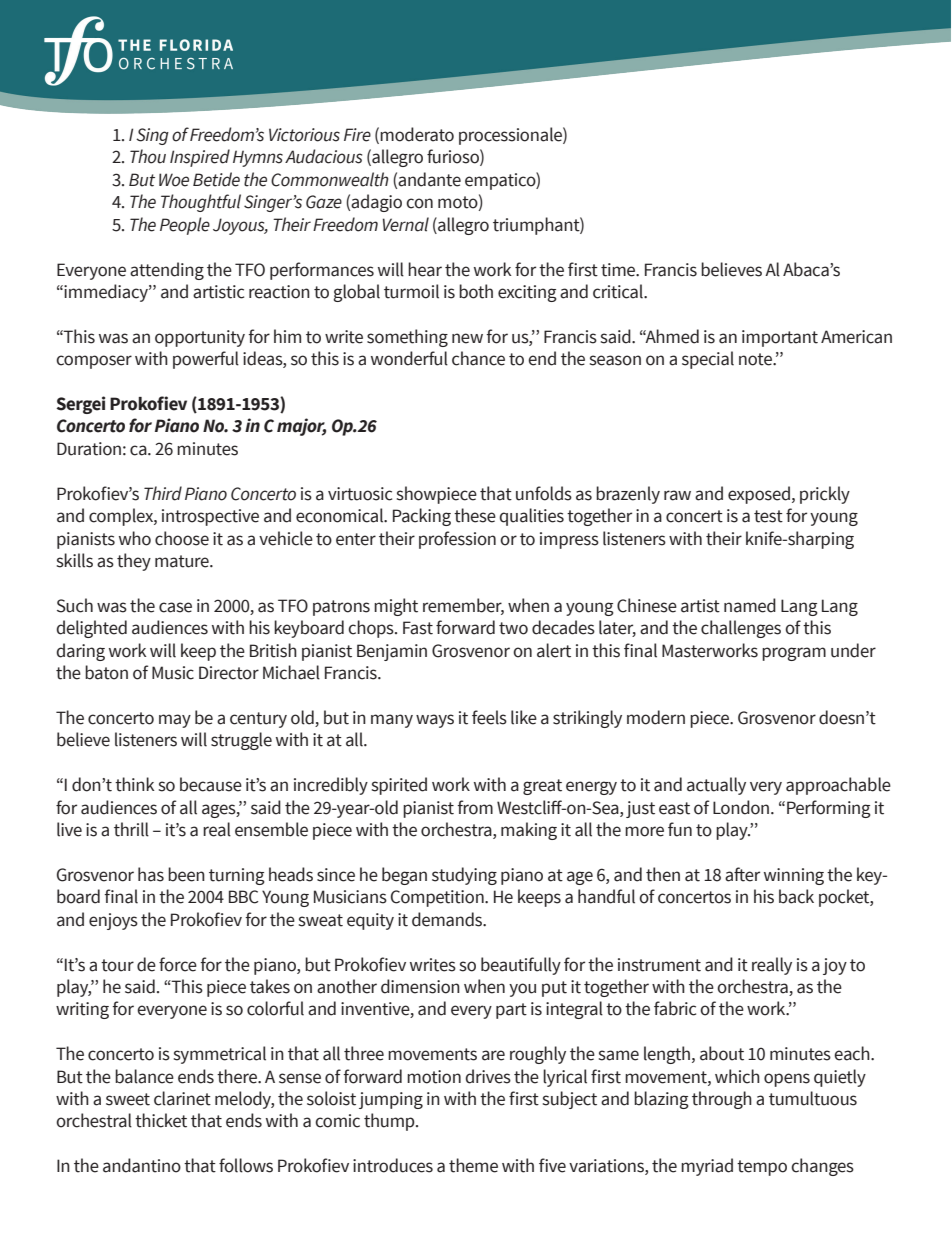 The width and height of the screenshot is (952, 1233). I want to click on critical, so click(619, 291).
